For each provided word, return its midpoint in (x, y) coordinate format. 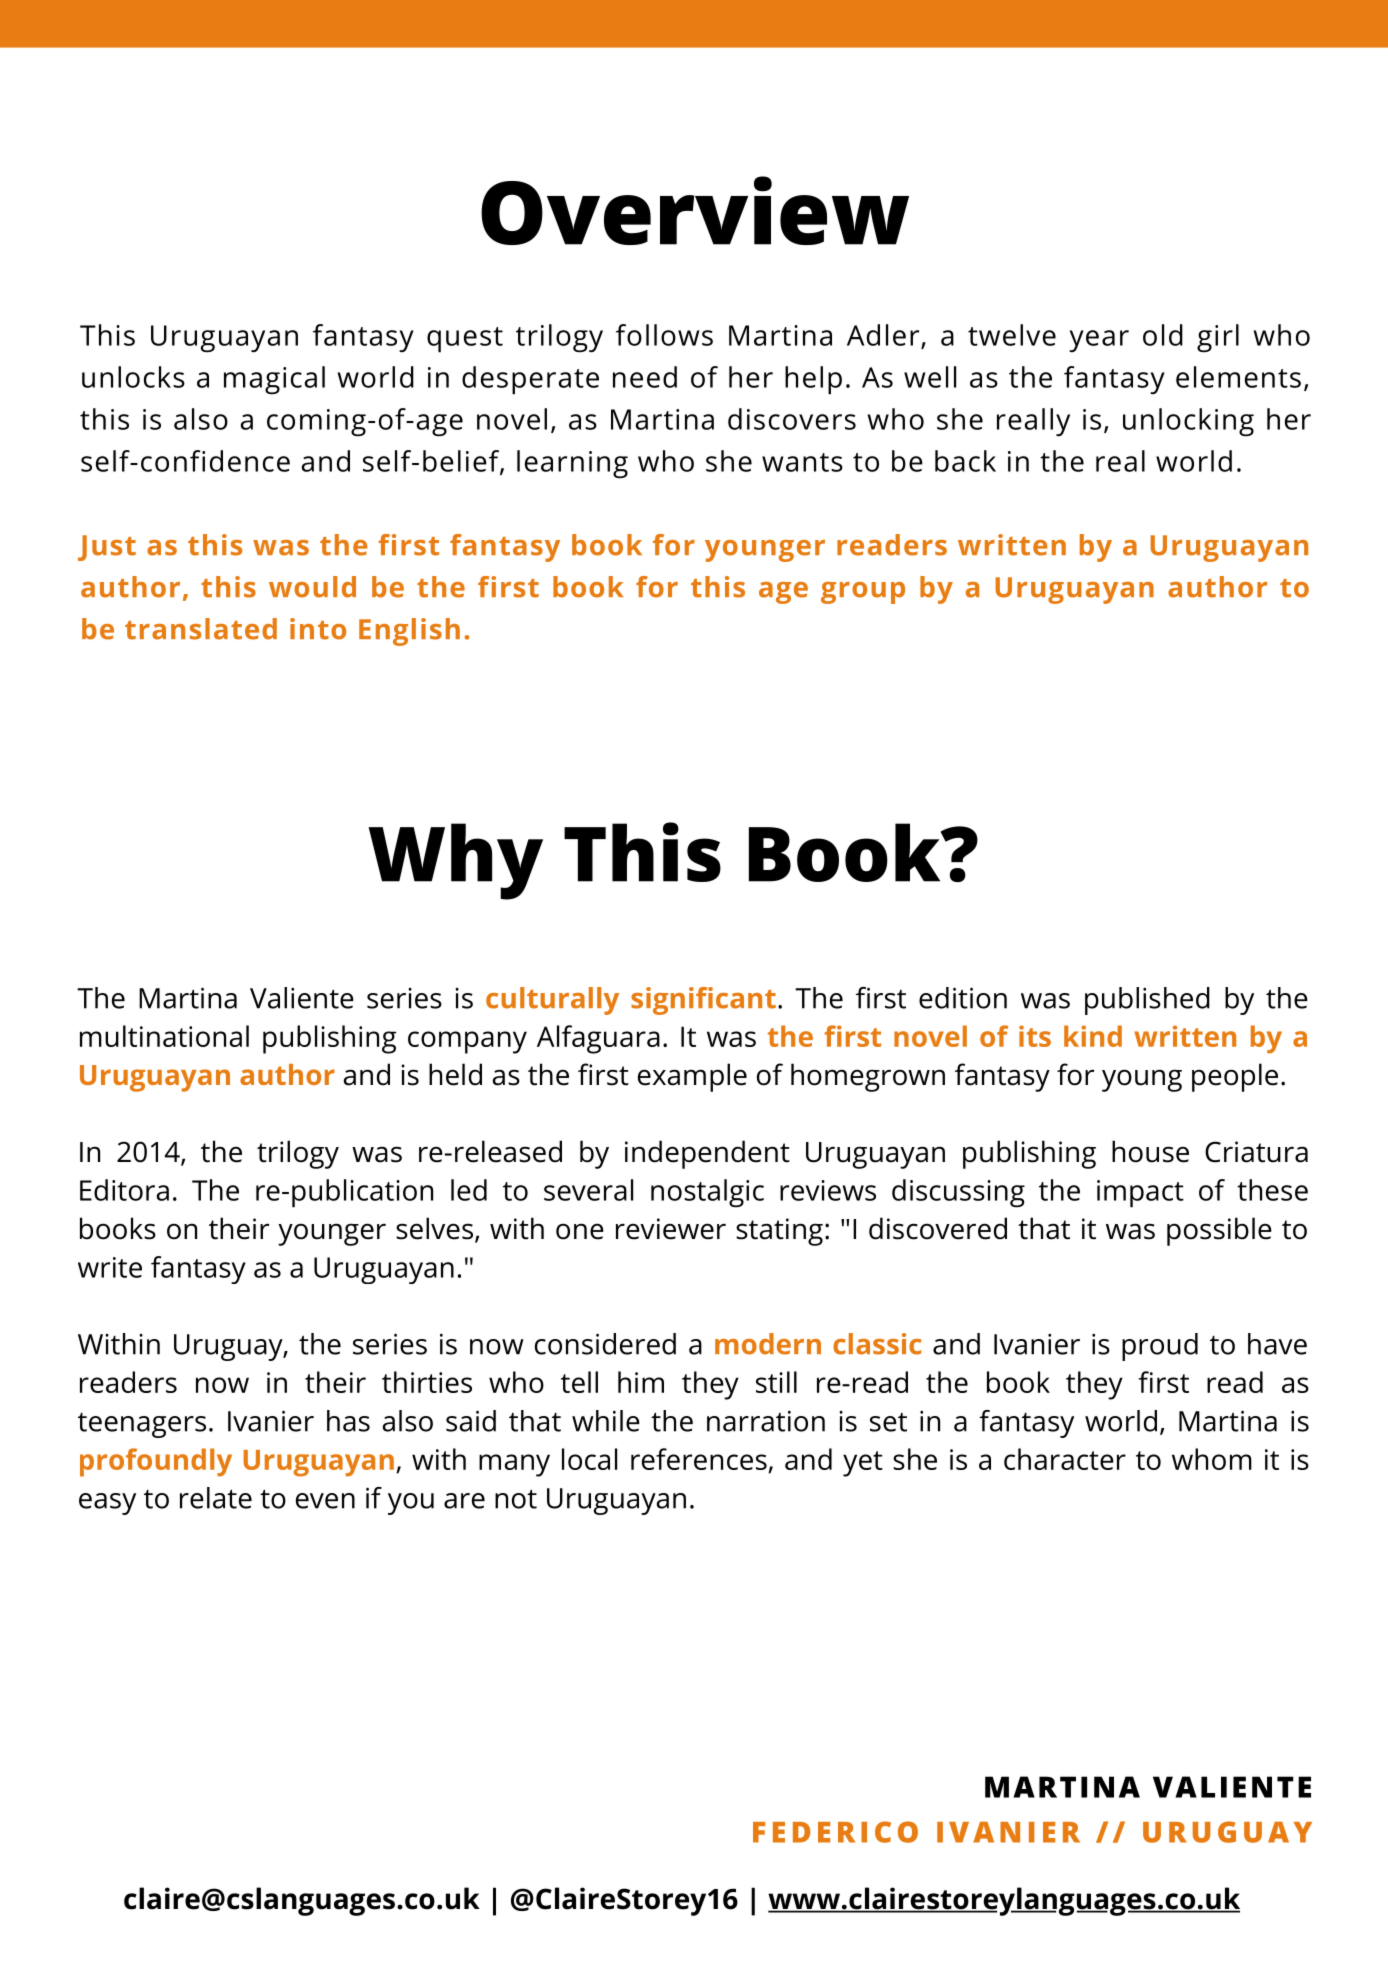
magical (274, 380)
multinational (164, 1036)
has (348, 1421)
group (863, 593)
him (641, 1382)
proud (1160, 1347)
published (1147, 1001)
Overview (695, 210)
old (1163, 335)
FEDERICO (835, 1832)
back (965, 461)
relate (216, 1498)
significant (703, 1001)
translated (201, 629)
